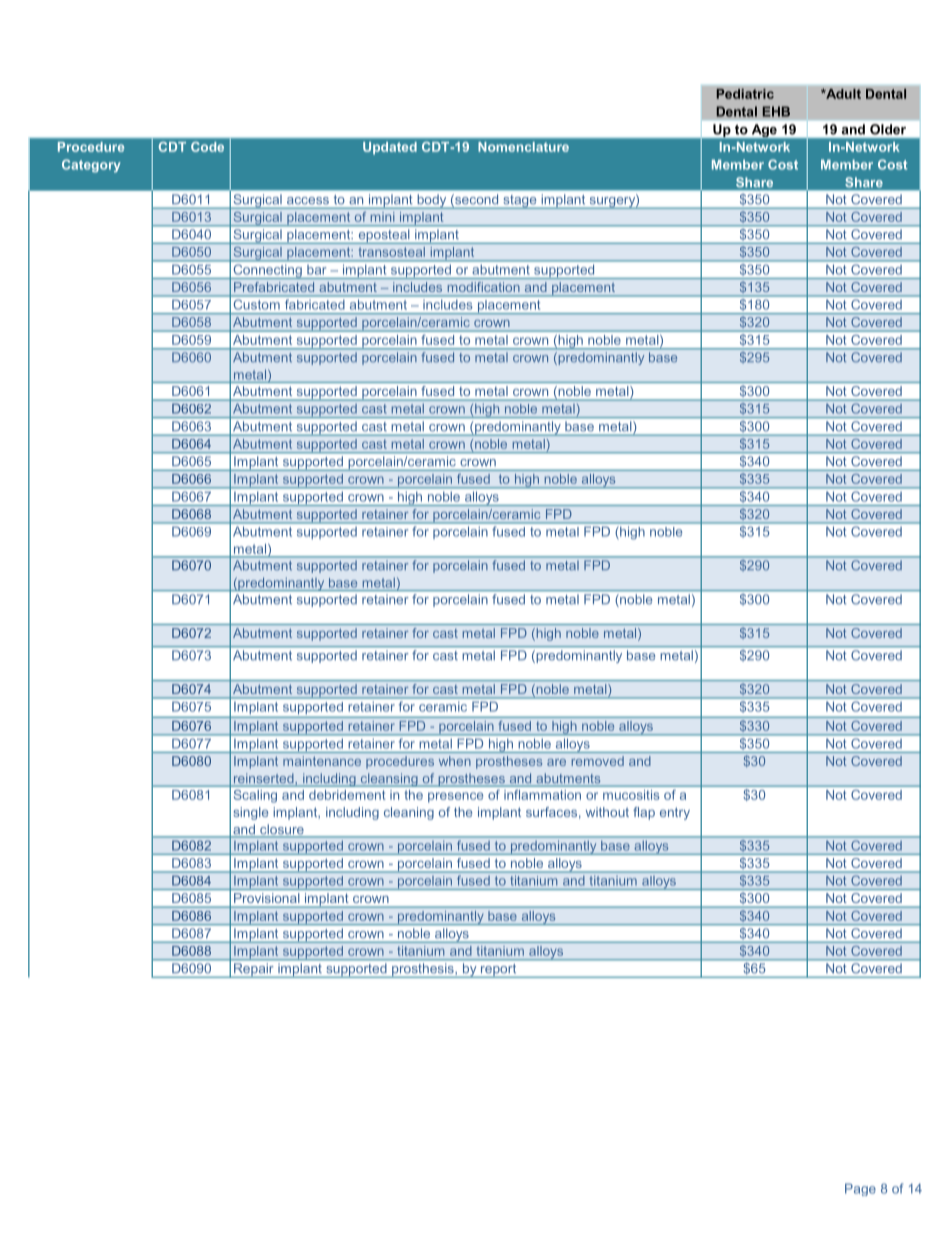  Describe the element at coordinates (524, 147) in the screenshot. I see `Nomenclature` at that location.
